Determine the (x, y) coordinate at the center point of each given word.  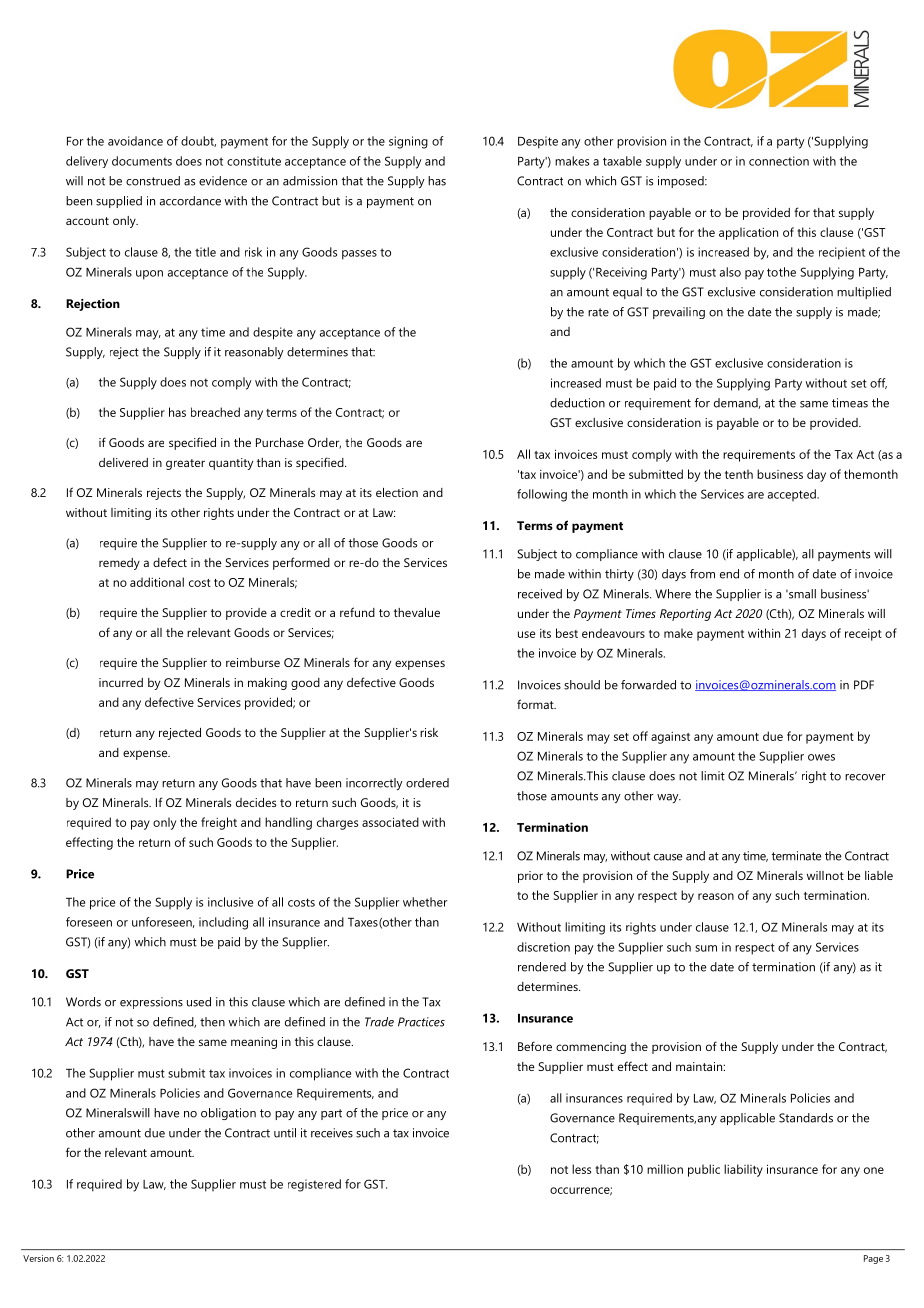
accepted (793, 495)
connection (779, 161)
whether (425, 902)
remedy (119, 564)
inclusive (230, 902)
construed (153, 181)
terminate (796, 856)
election (397, 492)
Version (38, 1258)
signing (408, 142)
